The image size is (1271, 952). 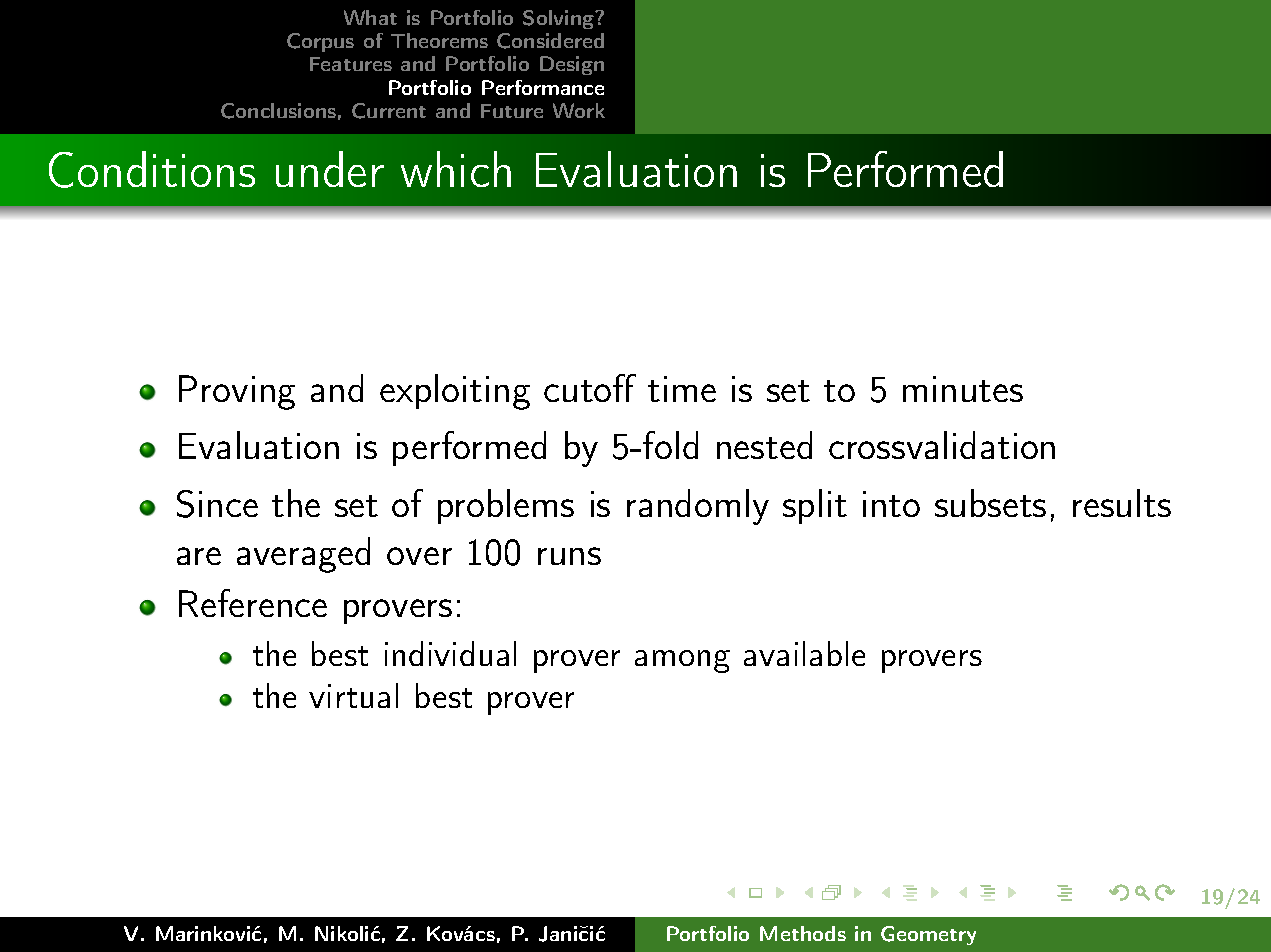 What do you see at coordinates (698, 507) in the image?
I see `randomly` at bounding box center [698, 507].
